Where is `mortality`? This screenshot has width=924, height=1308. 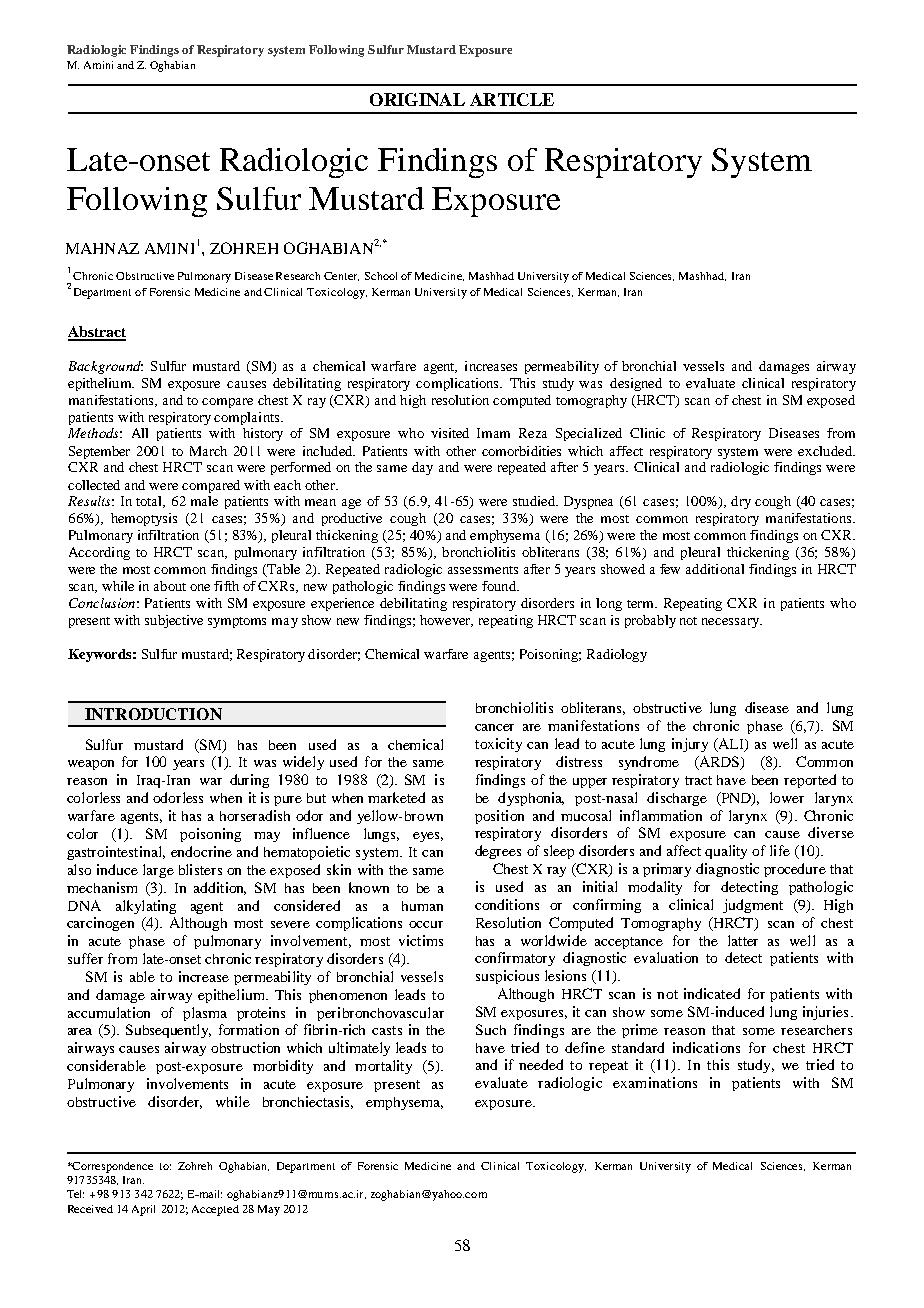
mortality is located at coordinates (383, 1067).
